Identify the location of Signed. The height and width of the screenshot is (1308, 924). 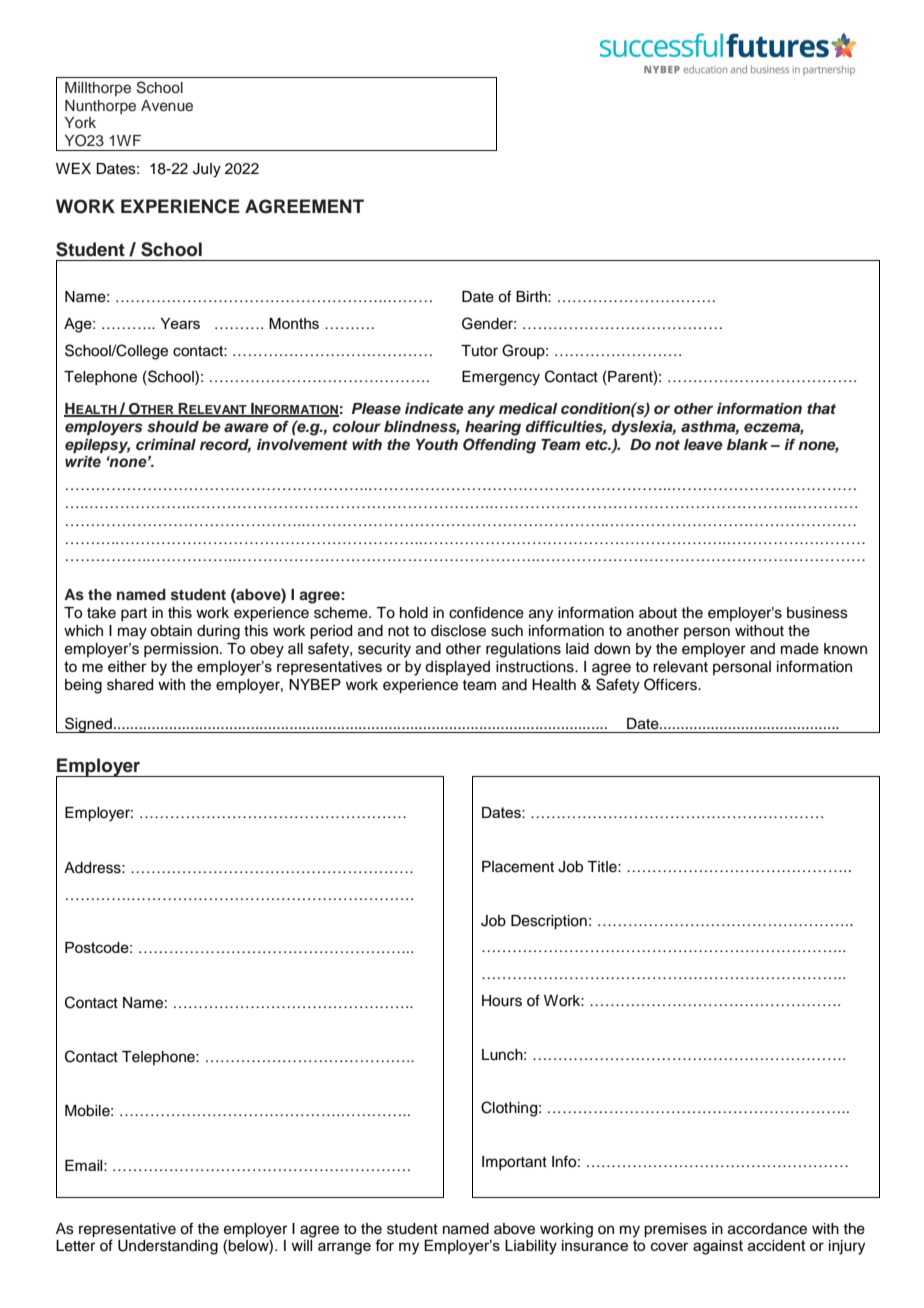
(88, 725).
